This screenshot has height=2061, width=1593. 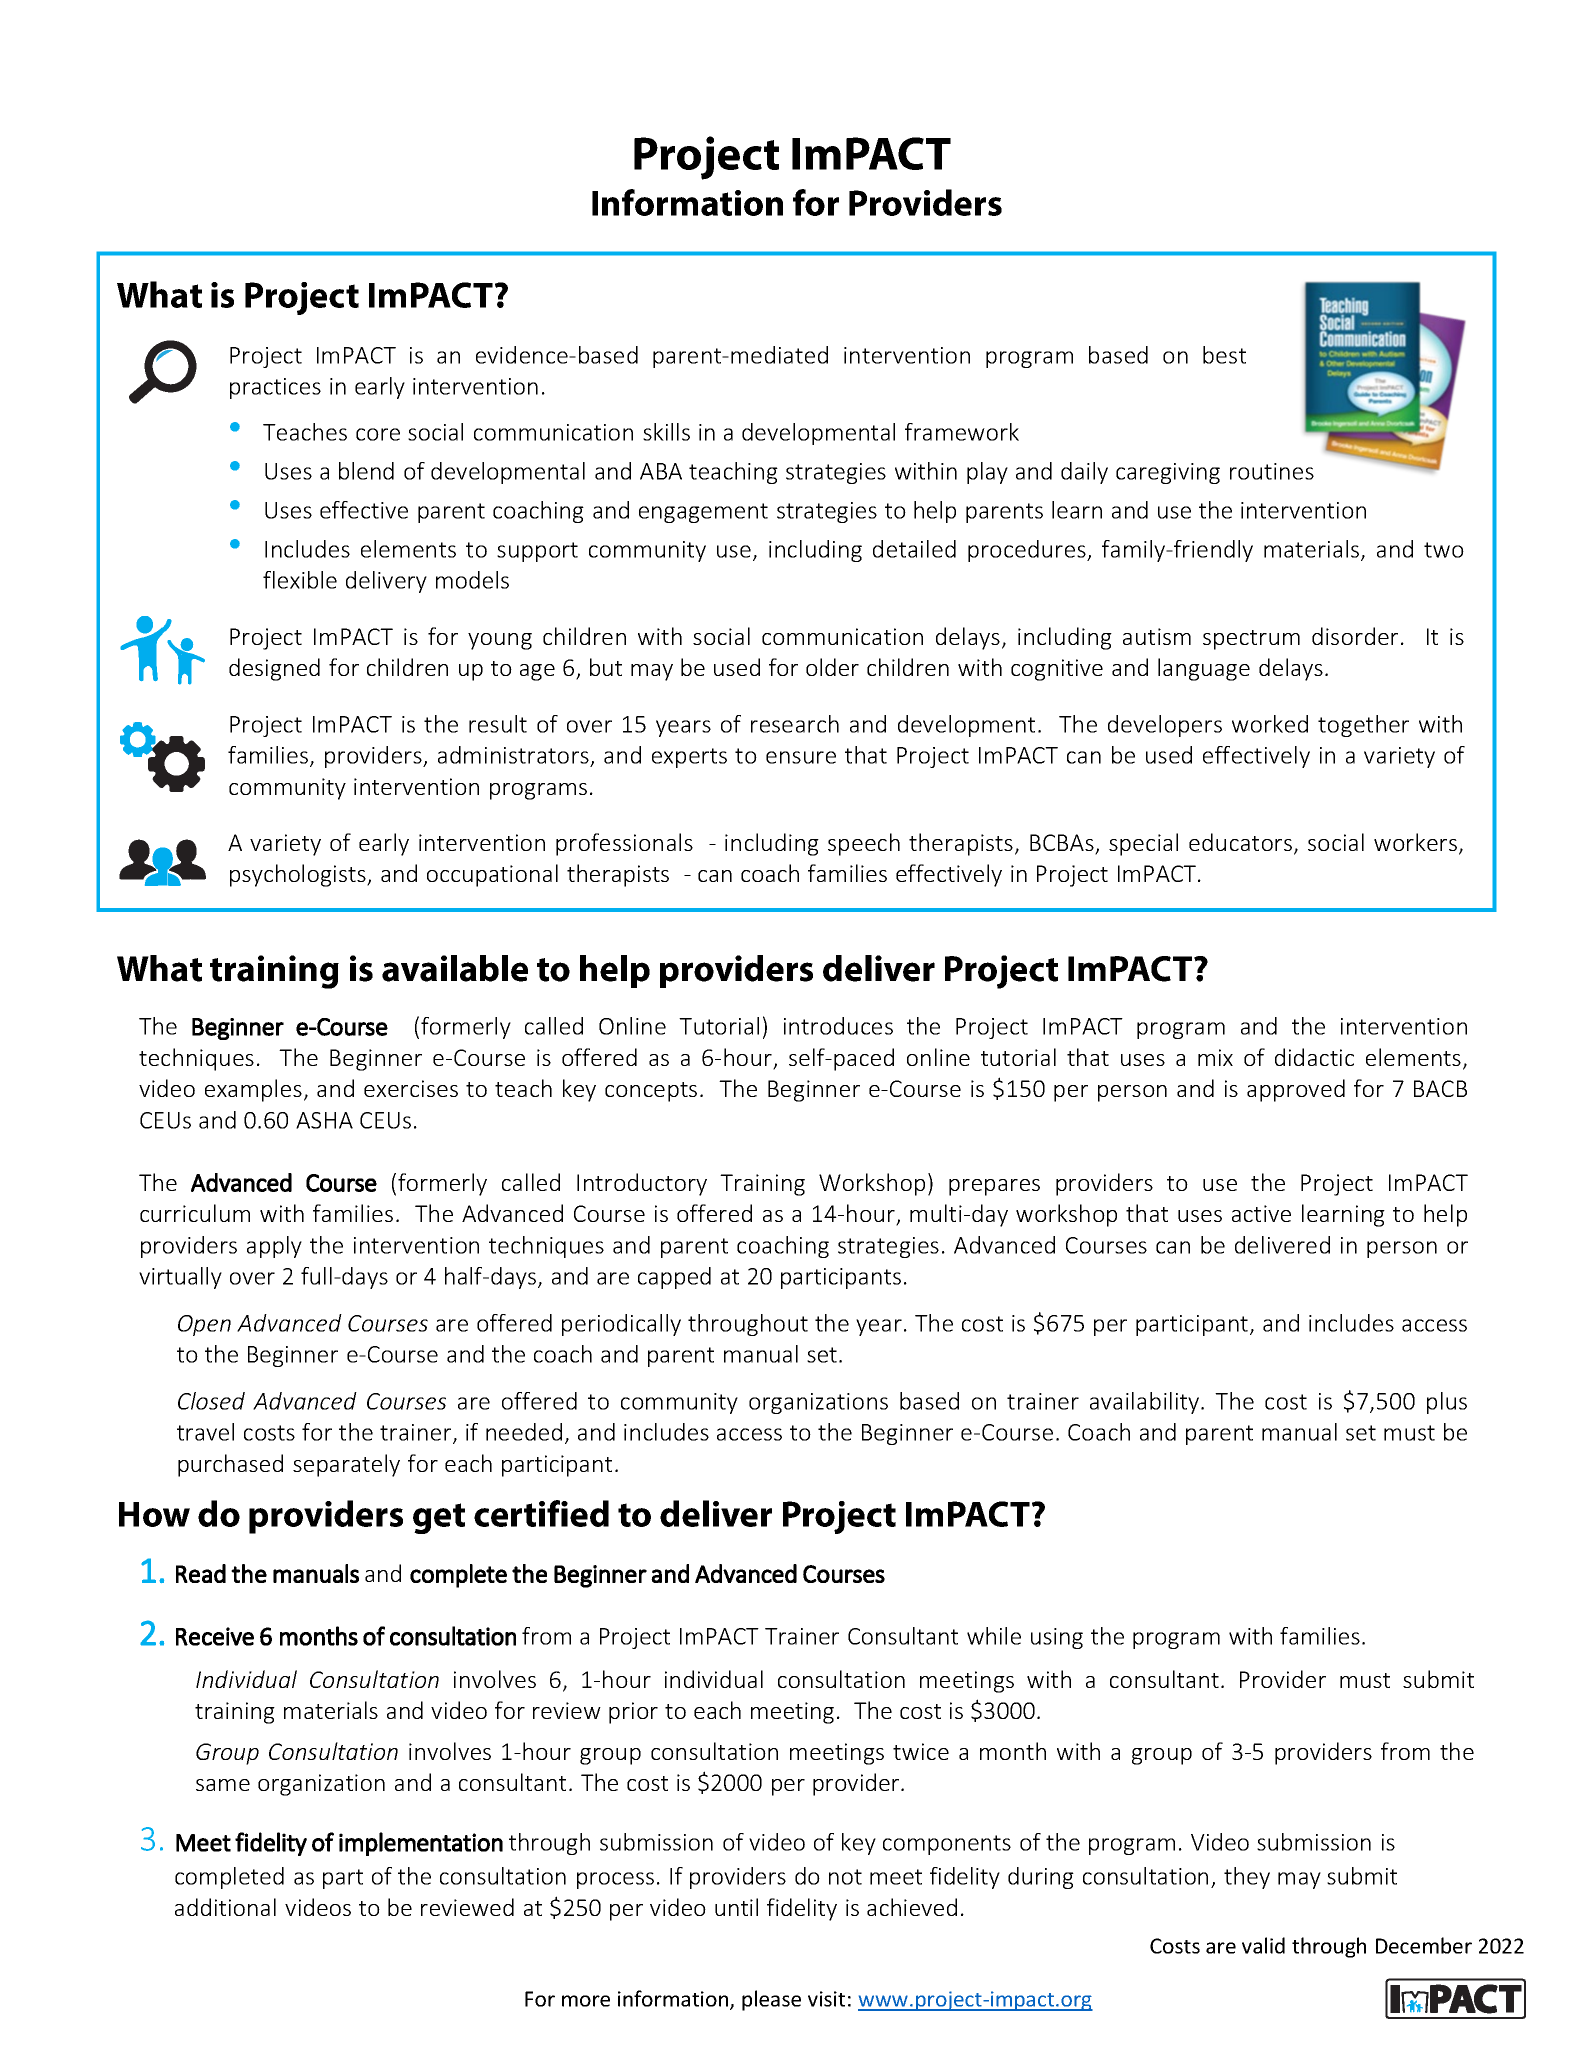 What do you see at coordinates (642, 1184) in the screenshot?
I see `Introductory` at bounding box center [642, 1184].
